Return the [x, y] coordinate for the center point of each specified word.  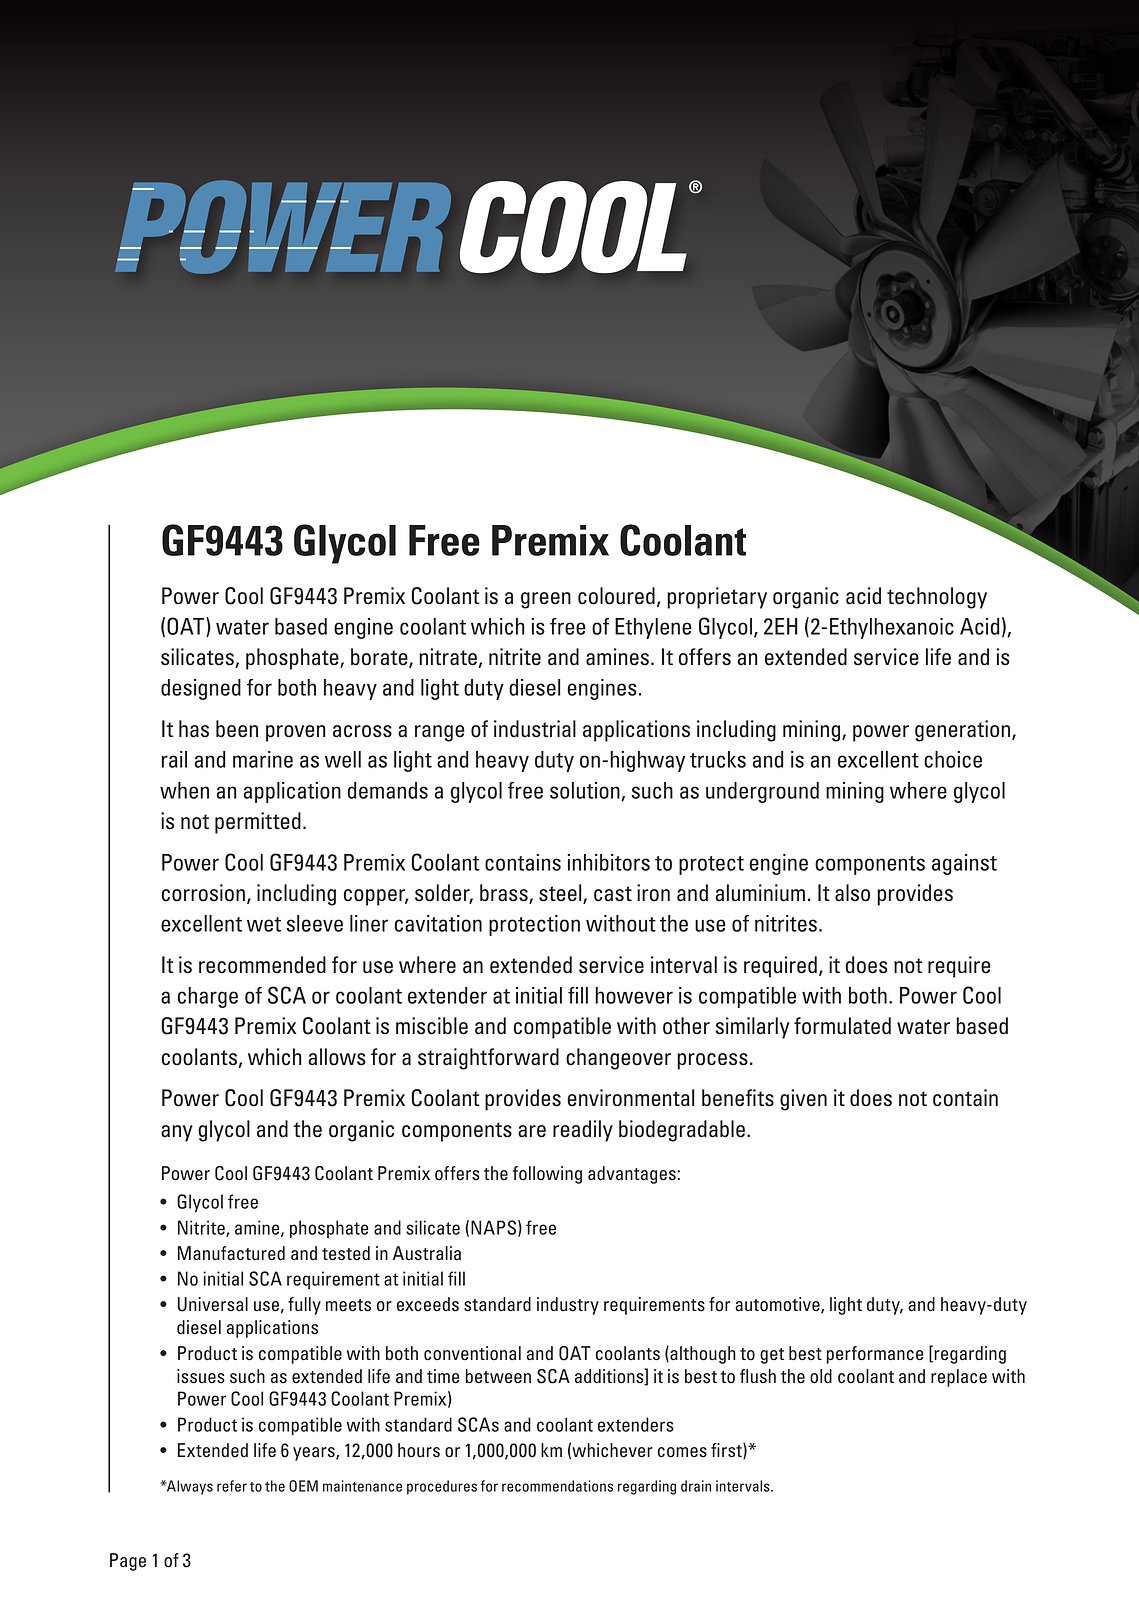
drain [696, 1486]
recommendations [557, 1486]
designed [201, 689]
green [546, 600]
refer [232, 1486]
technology [937, 598]
